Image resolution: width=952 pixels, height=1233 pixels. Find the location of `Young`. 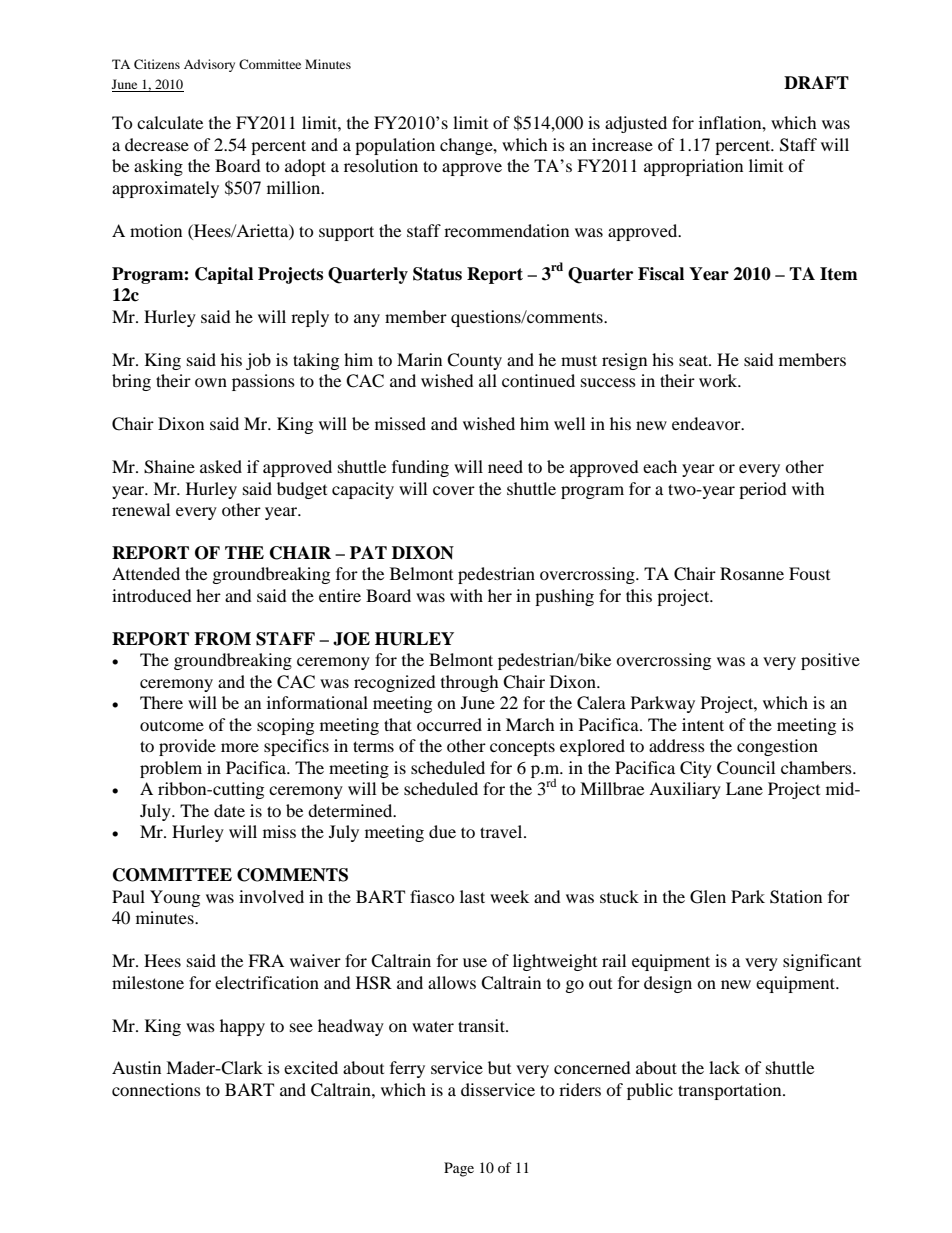

Young is located at coordinates (175, 898).
